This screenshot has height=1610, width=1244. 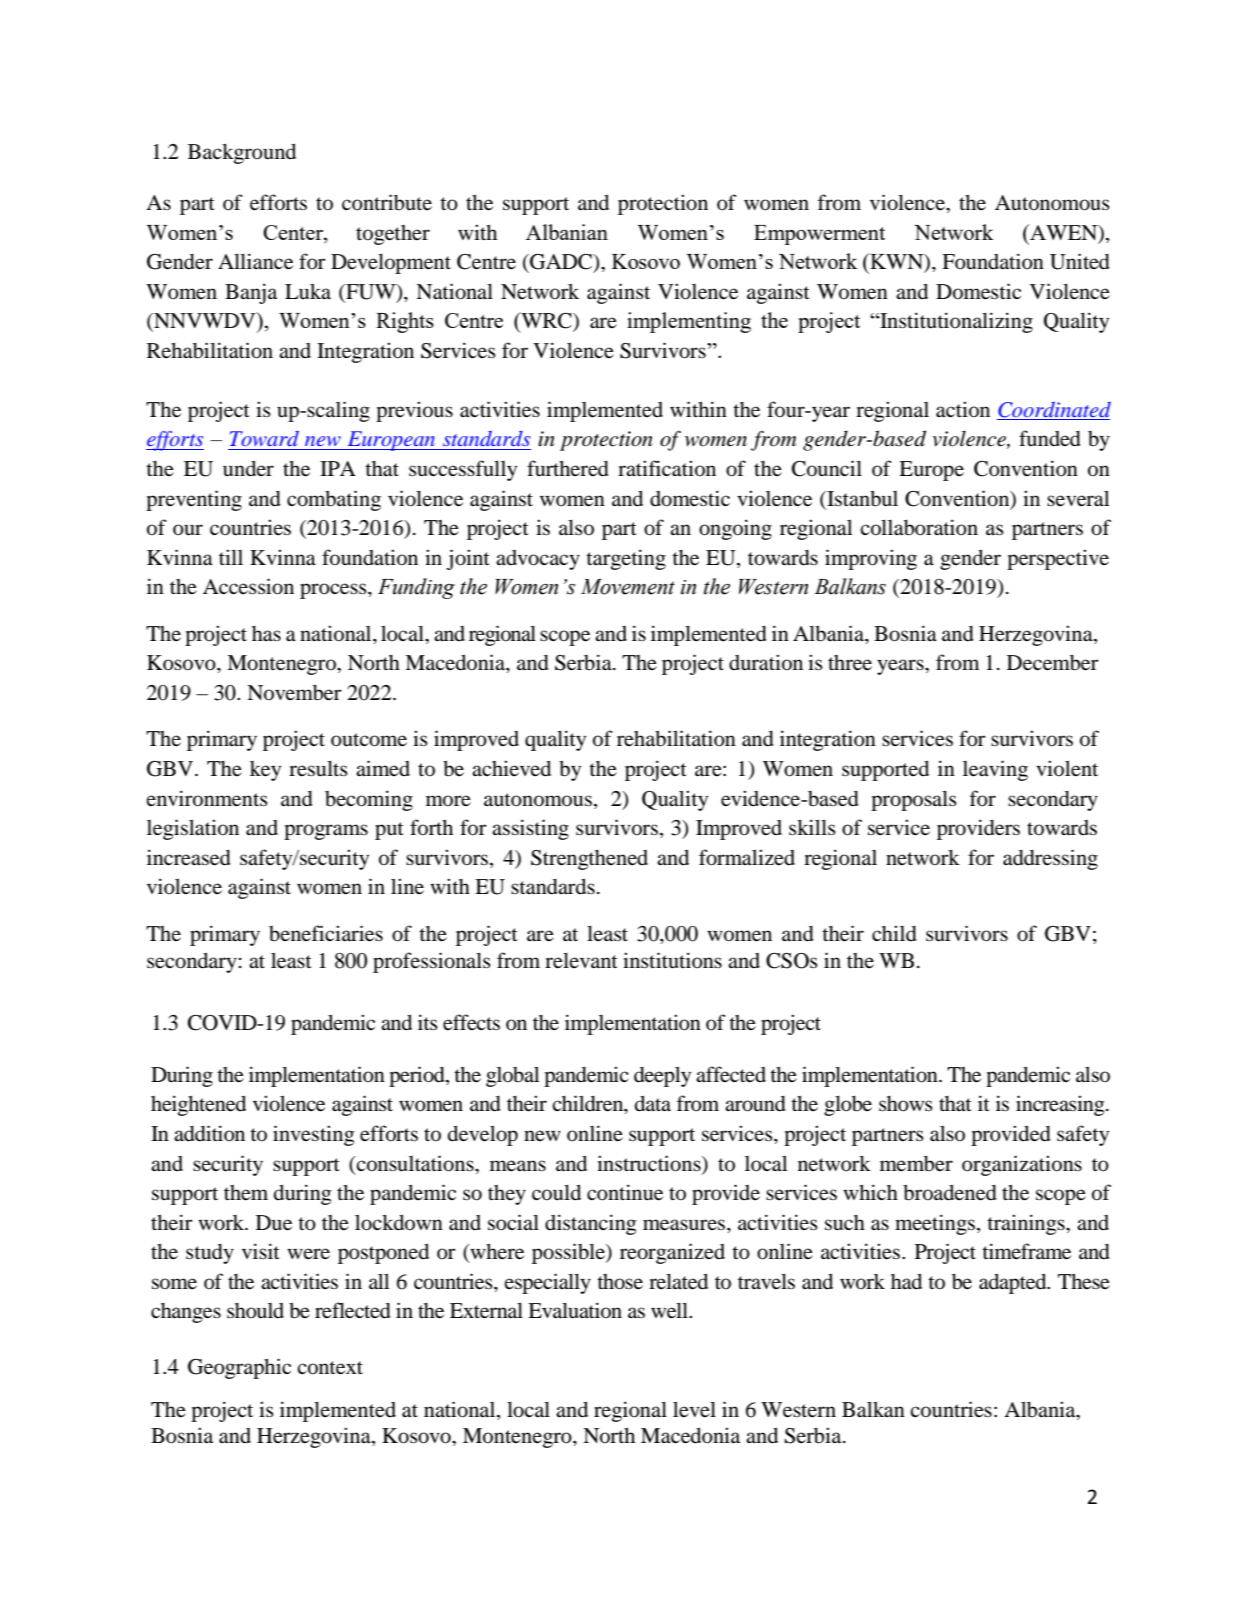 What do you see at coordinates (511, 768) in the screenshot?
I see `achieved` at bounding box center [511, 768].
